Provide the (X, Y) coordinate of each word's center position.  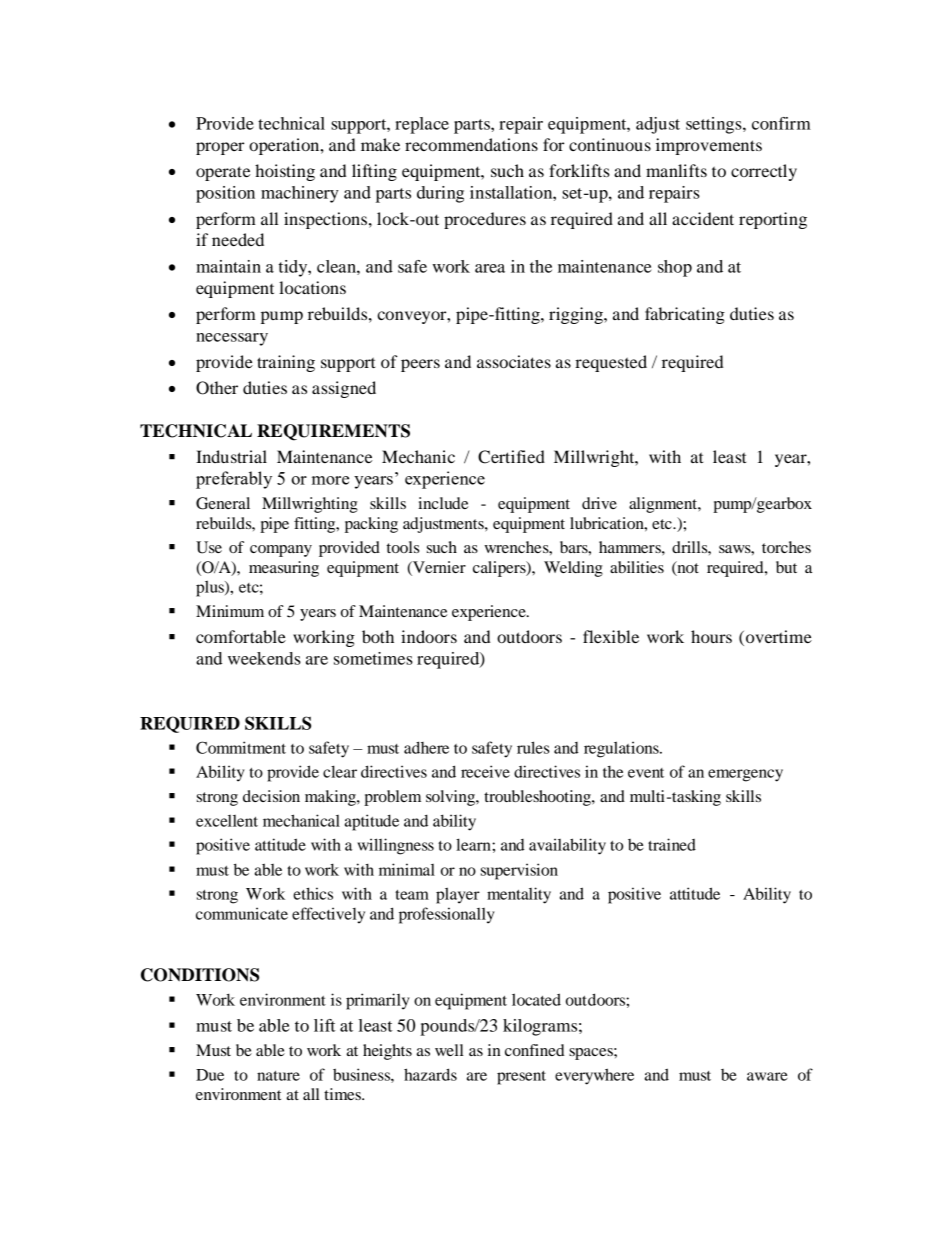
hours (711, 636)
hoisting (285, 172)
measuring (284, 569)
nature (278, 1076)
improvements (709, 146)
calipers (500, 569)
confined (535, 1050)
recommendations (471, 144)
